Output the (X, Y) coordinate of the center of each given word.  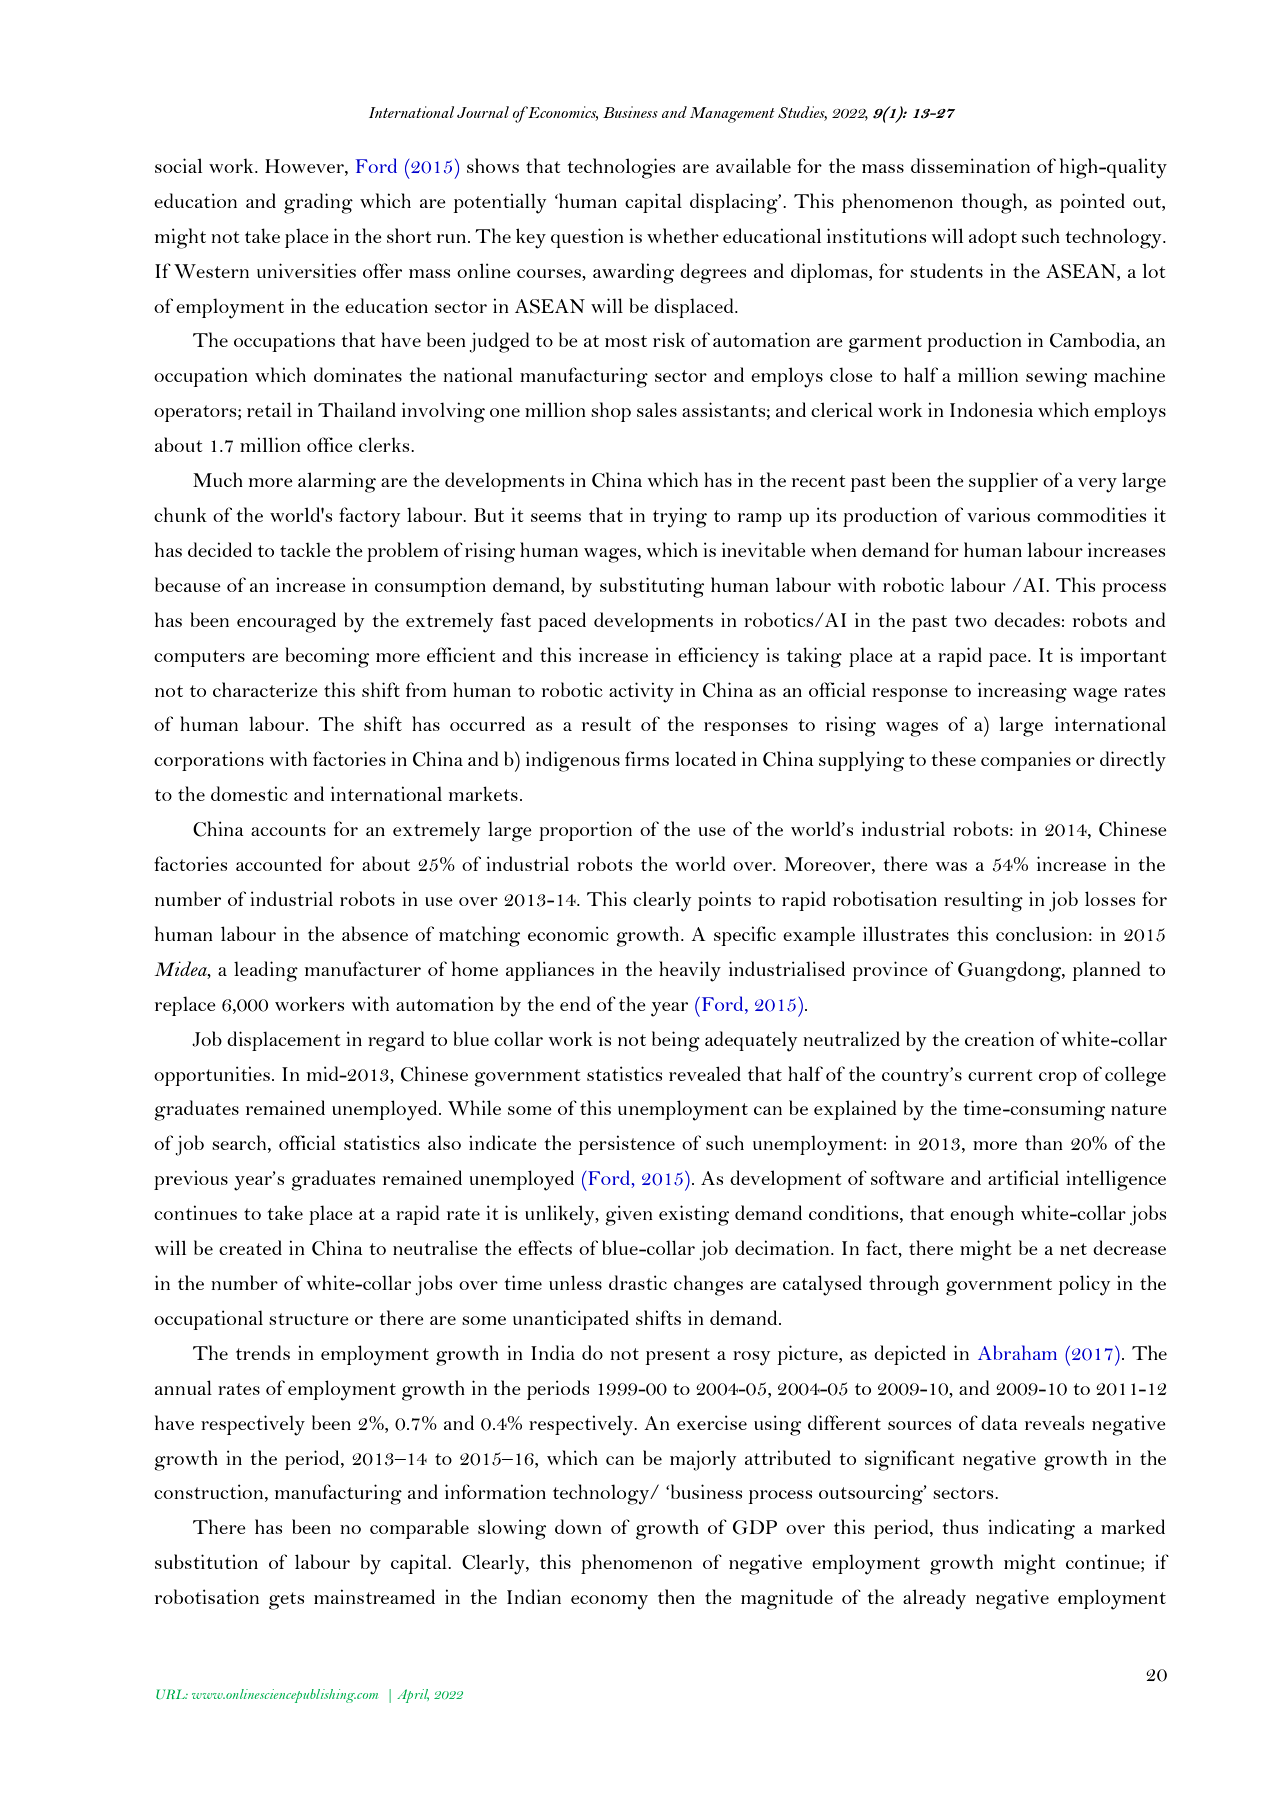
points (724, 901)
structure (309, 1319)
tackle (305, 549)
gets (286, 1601)
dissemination (970, 165)
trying (680, 517)
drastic (638, 1282)
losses (1110, 898)
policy (1084, 1285)
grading (318, 203)
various (998, 514)
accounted (279, 863)
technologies (621, 168)
